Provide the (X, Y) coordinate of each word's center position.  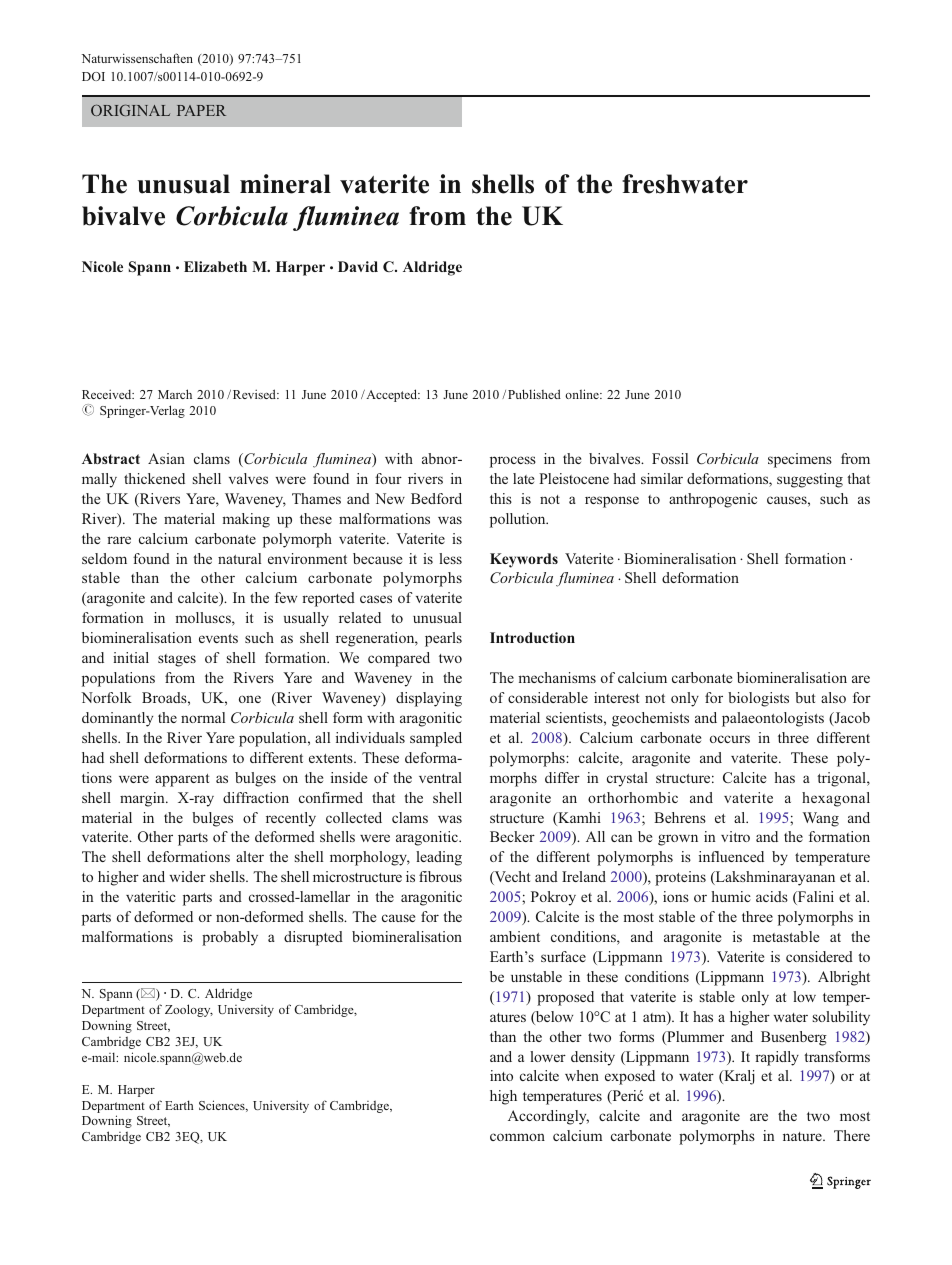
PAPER (201, 110)
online (583, 394)
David (358, 266)
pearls (443, 639)
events (218, 638)
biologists (758, 699)
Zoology (189, 1010)
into (501, 1075)
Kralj (738, 1077)
